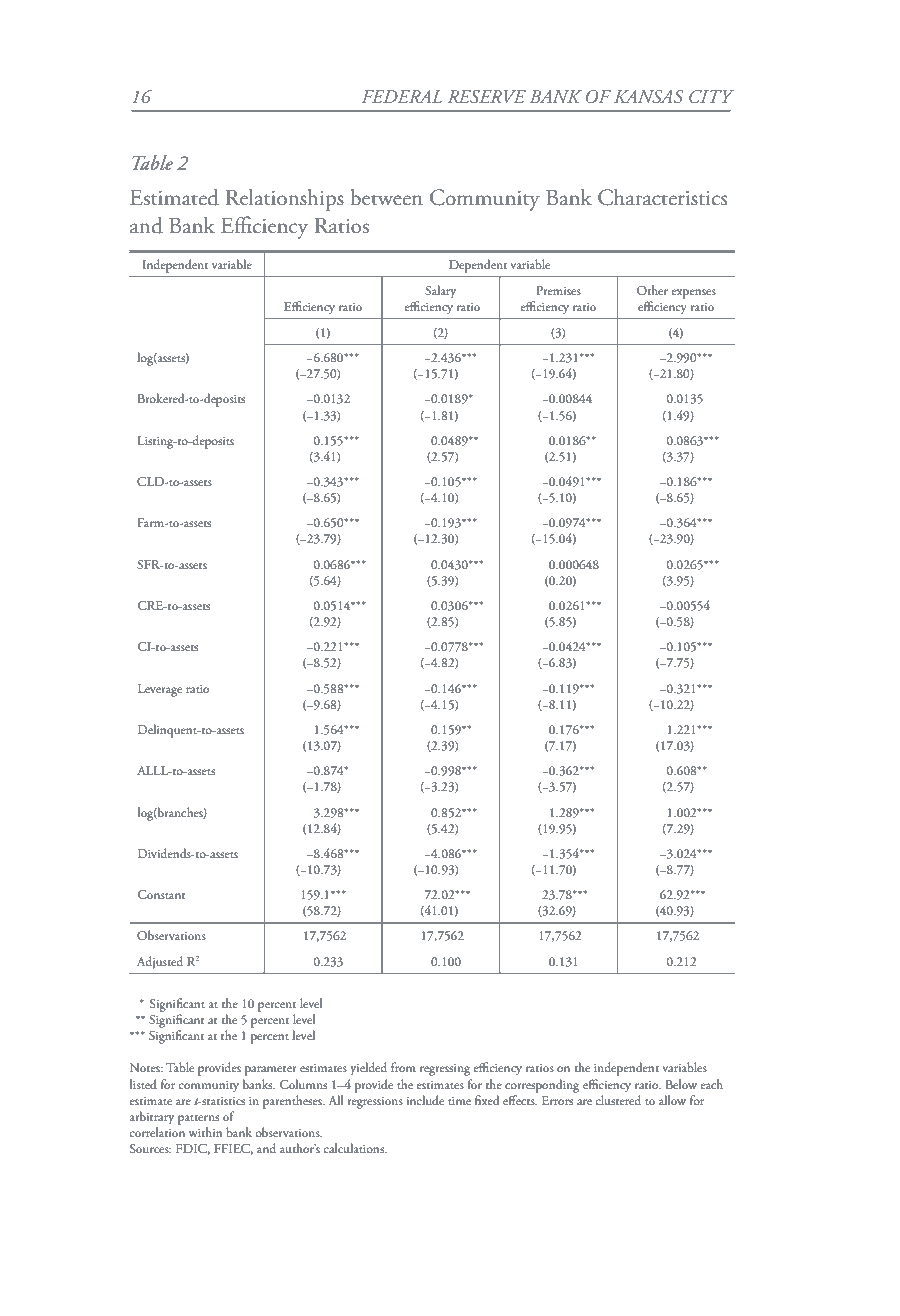 The image size is (900, 1316). I want to click on include, so click(425, 1100).
